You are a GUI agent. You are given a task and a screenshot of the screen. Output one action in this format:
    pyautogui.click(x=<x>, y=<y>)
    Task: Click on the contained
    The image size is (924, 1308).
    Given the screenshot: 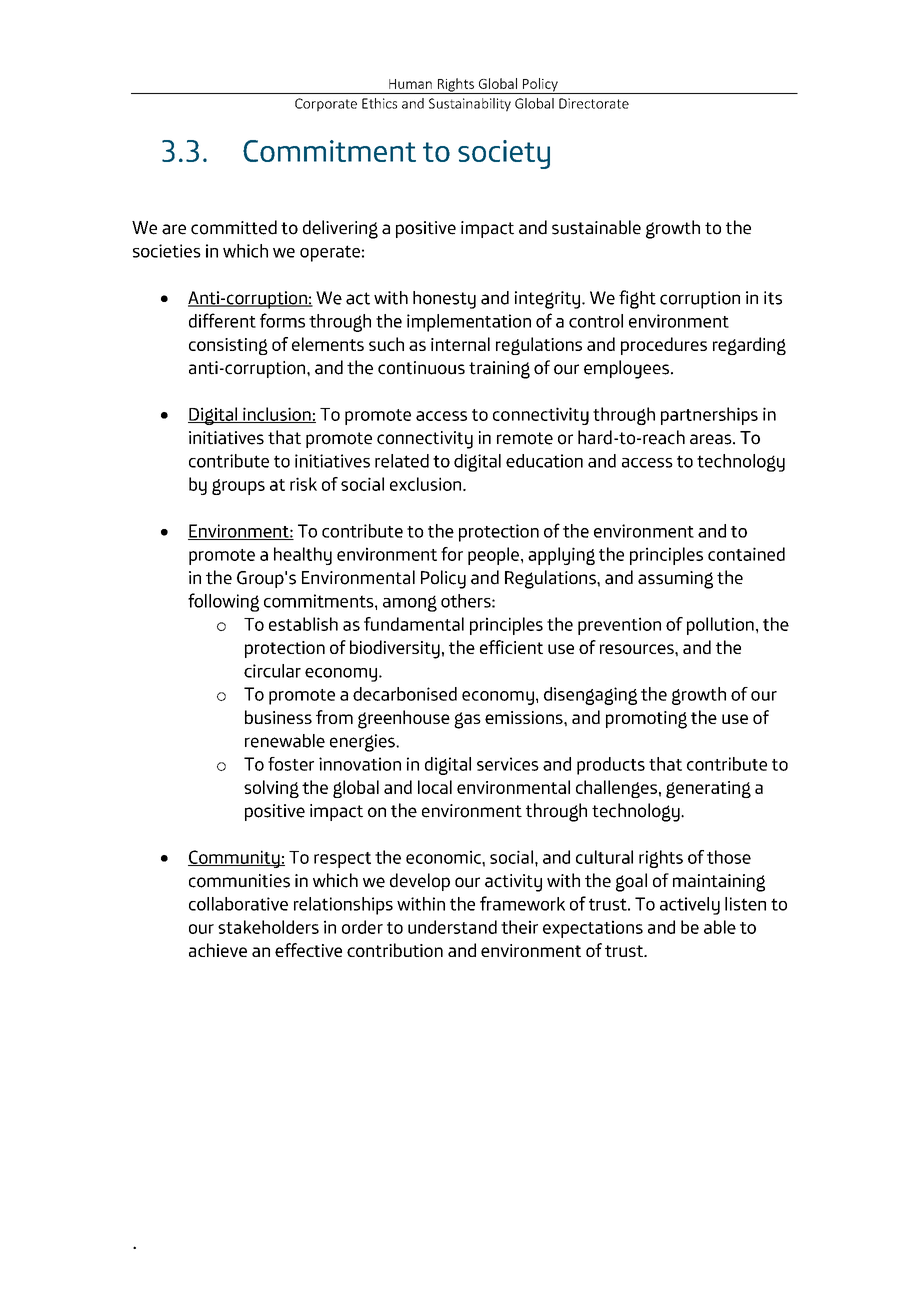 What is the action you would take?
    pyautogui.click(x=746, y=554)
